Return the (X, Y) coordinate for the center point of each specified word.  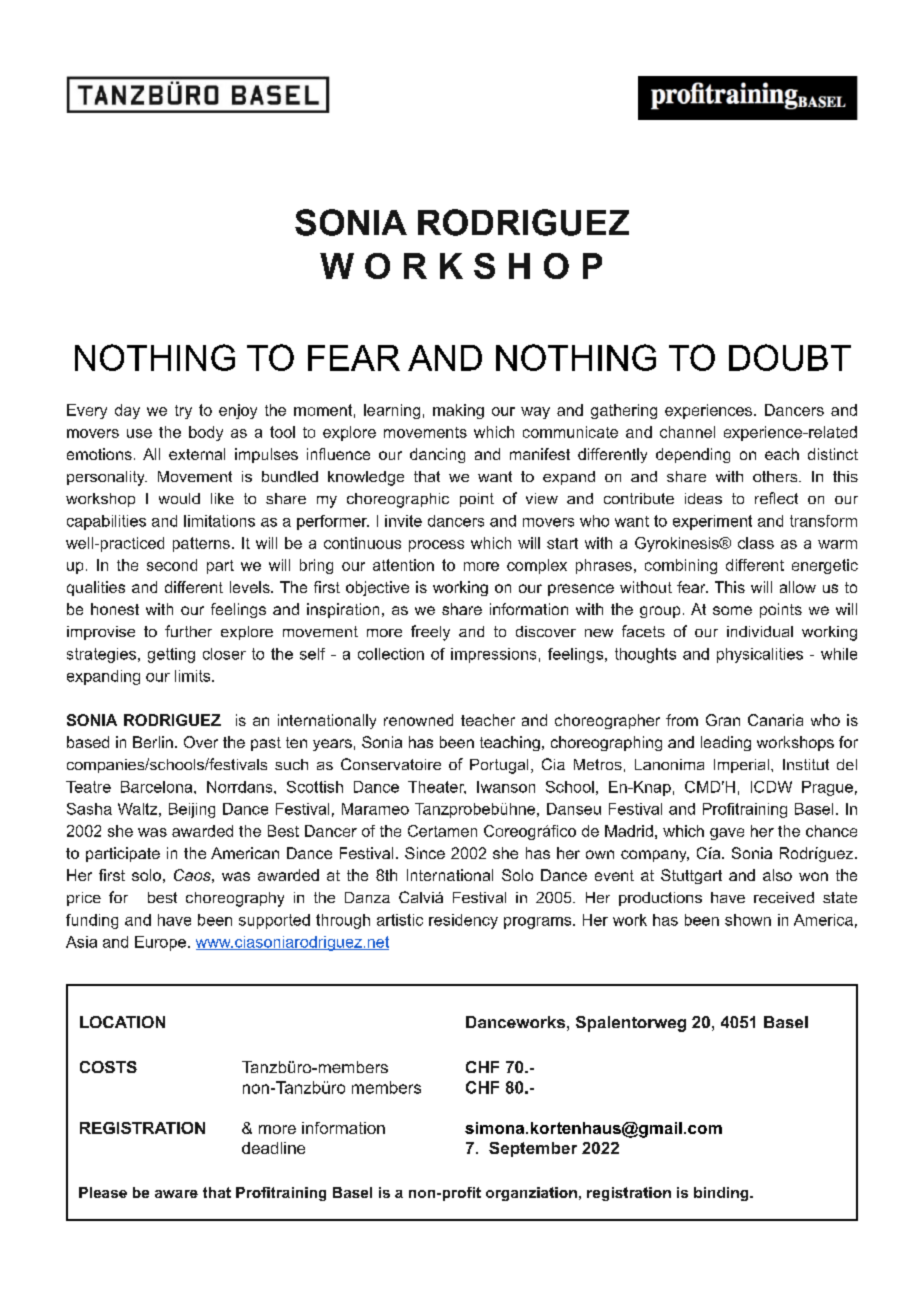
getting (171, 655)
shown (748, 920)
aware (176, 1194)
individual (760, 631)
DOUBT (790, 357)
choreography (235, 899)
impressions (493, 655)
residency (463, 921)
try (183, 412)
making (458, 411)
